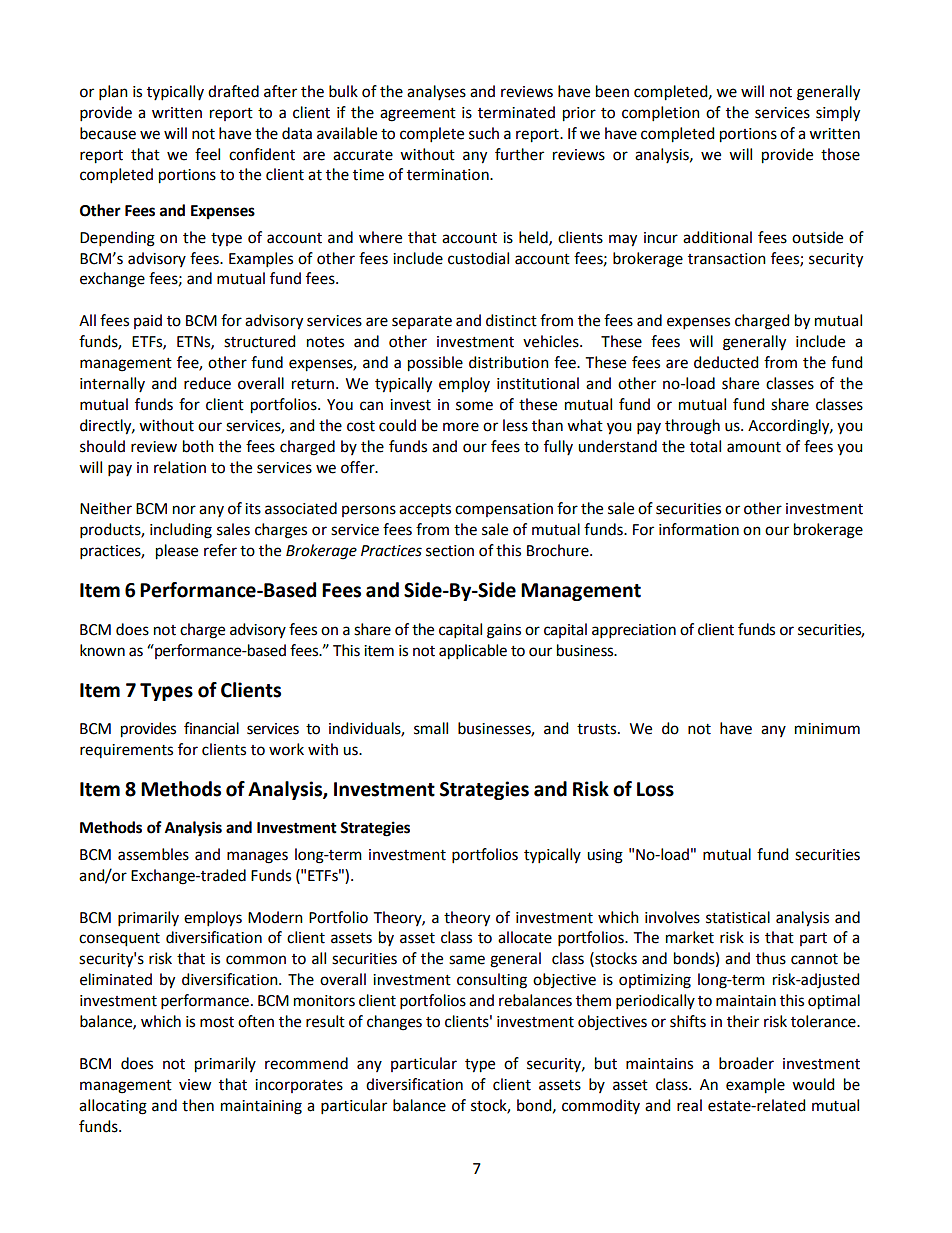 The image size is (952, 1233). What do you see at coordinates (473, 652) in the screenshot?
I see `applicable` at bounding box center [473, 652].
